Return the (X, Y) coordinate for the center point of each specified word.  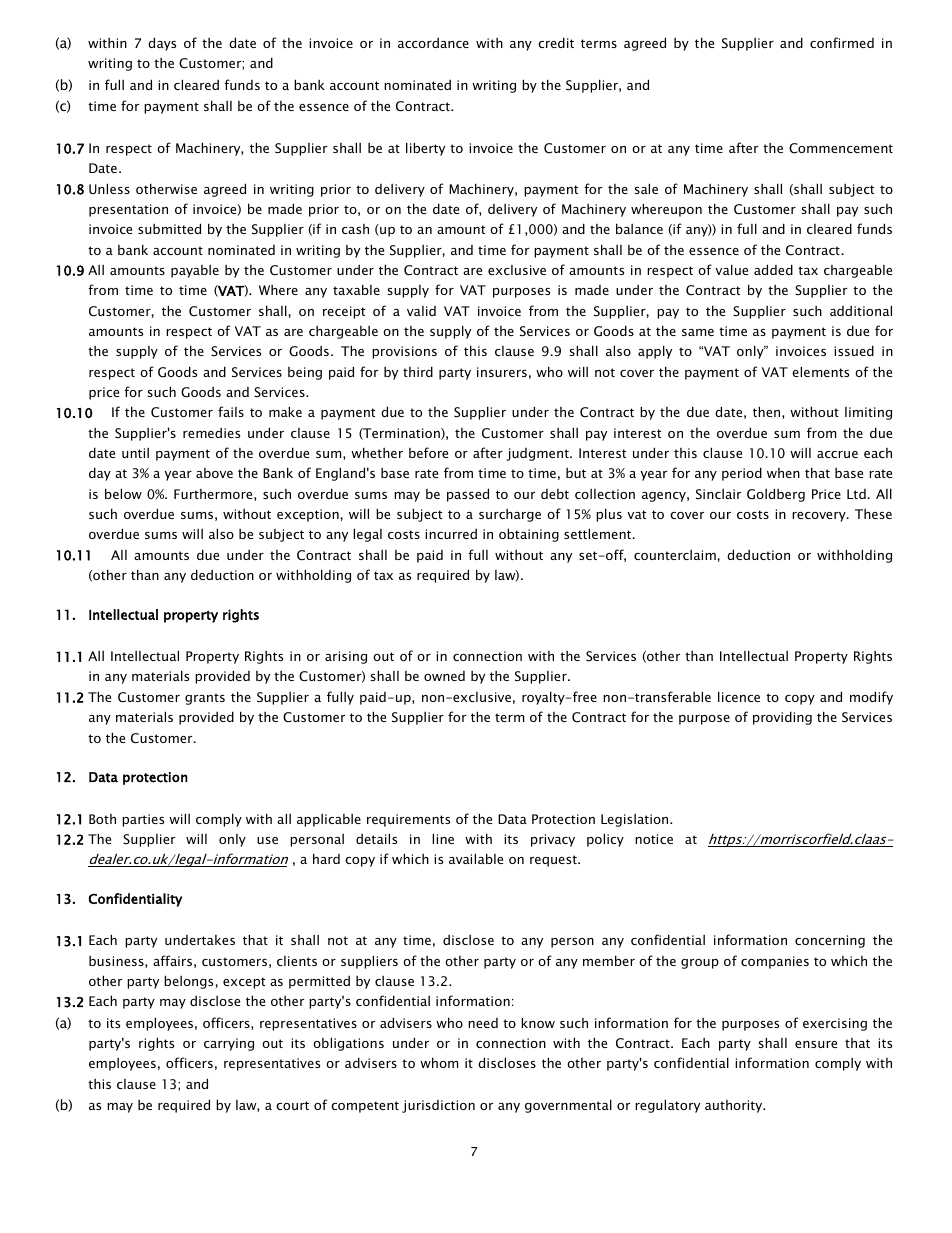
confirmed (842, 42)
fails (231, 411)
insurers (502, 372)
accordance (433, 43)
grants (205, 699)
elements (820, 371)
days (162, 44)
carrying (229, 1044)
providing (782, 718)
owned (444, 676)
